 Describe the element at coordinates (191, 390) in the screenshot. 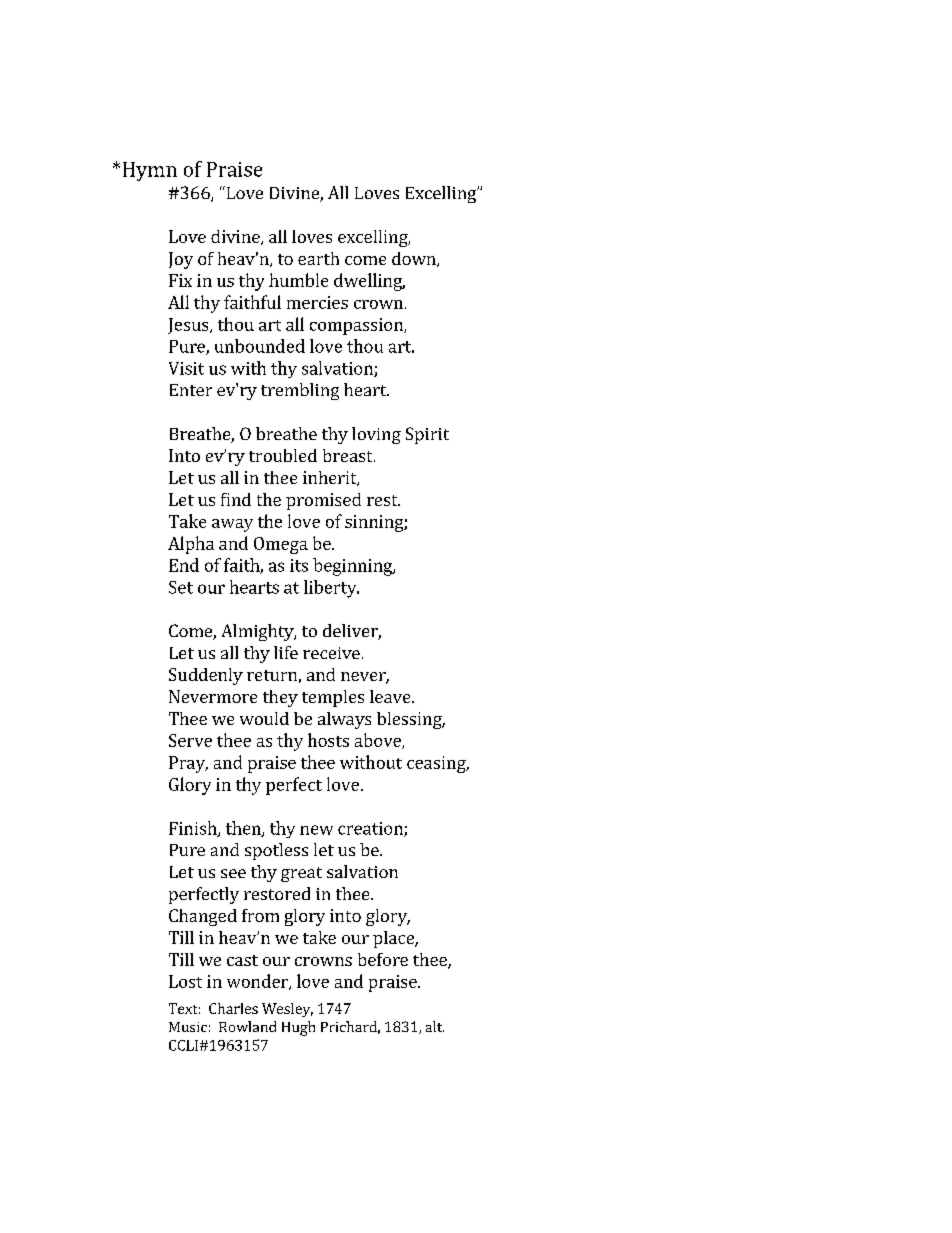

I see `Enter` at that location.
